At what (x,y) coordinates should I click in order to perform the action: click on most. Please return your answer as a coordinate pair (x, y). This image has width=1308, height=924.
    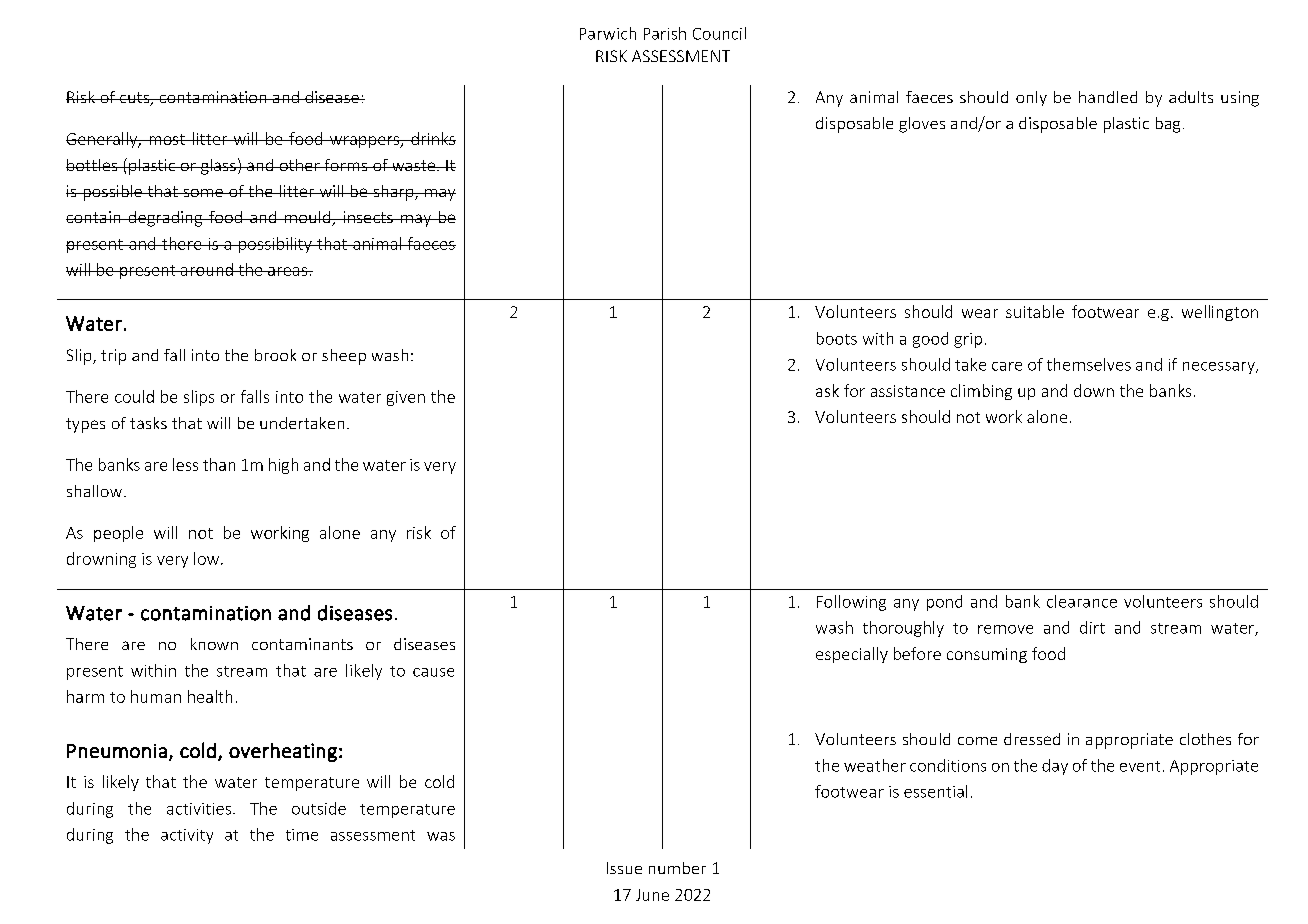
    Looking at the image, I should click on (167, 139).
